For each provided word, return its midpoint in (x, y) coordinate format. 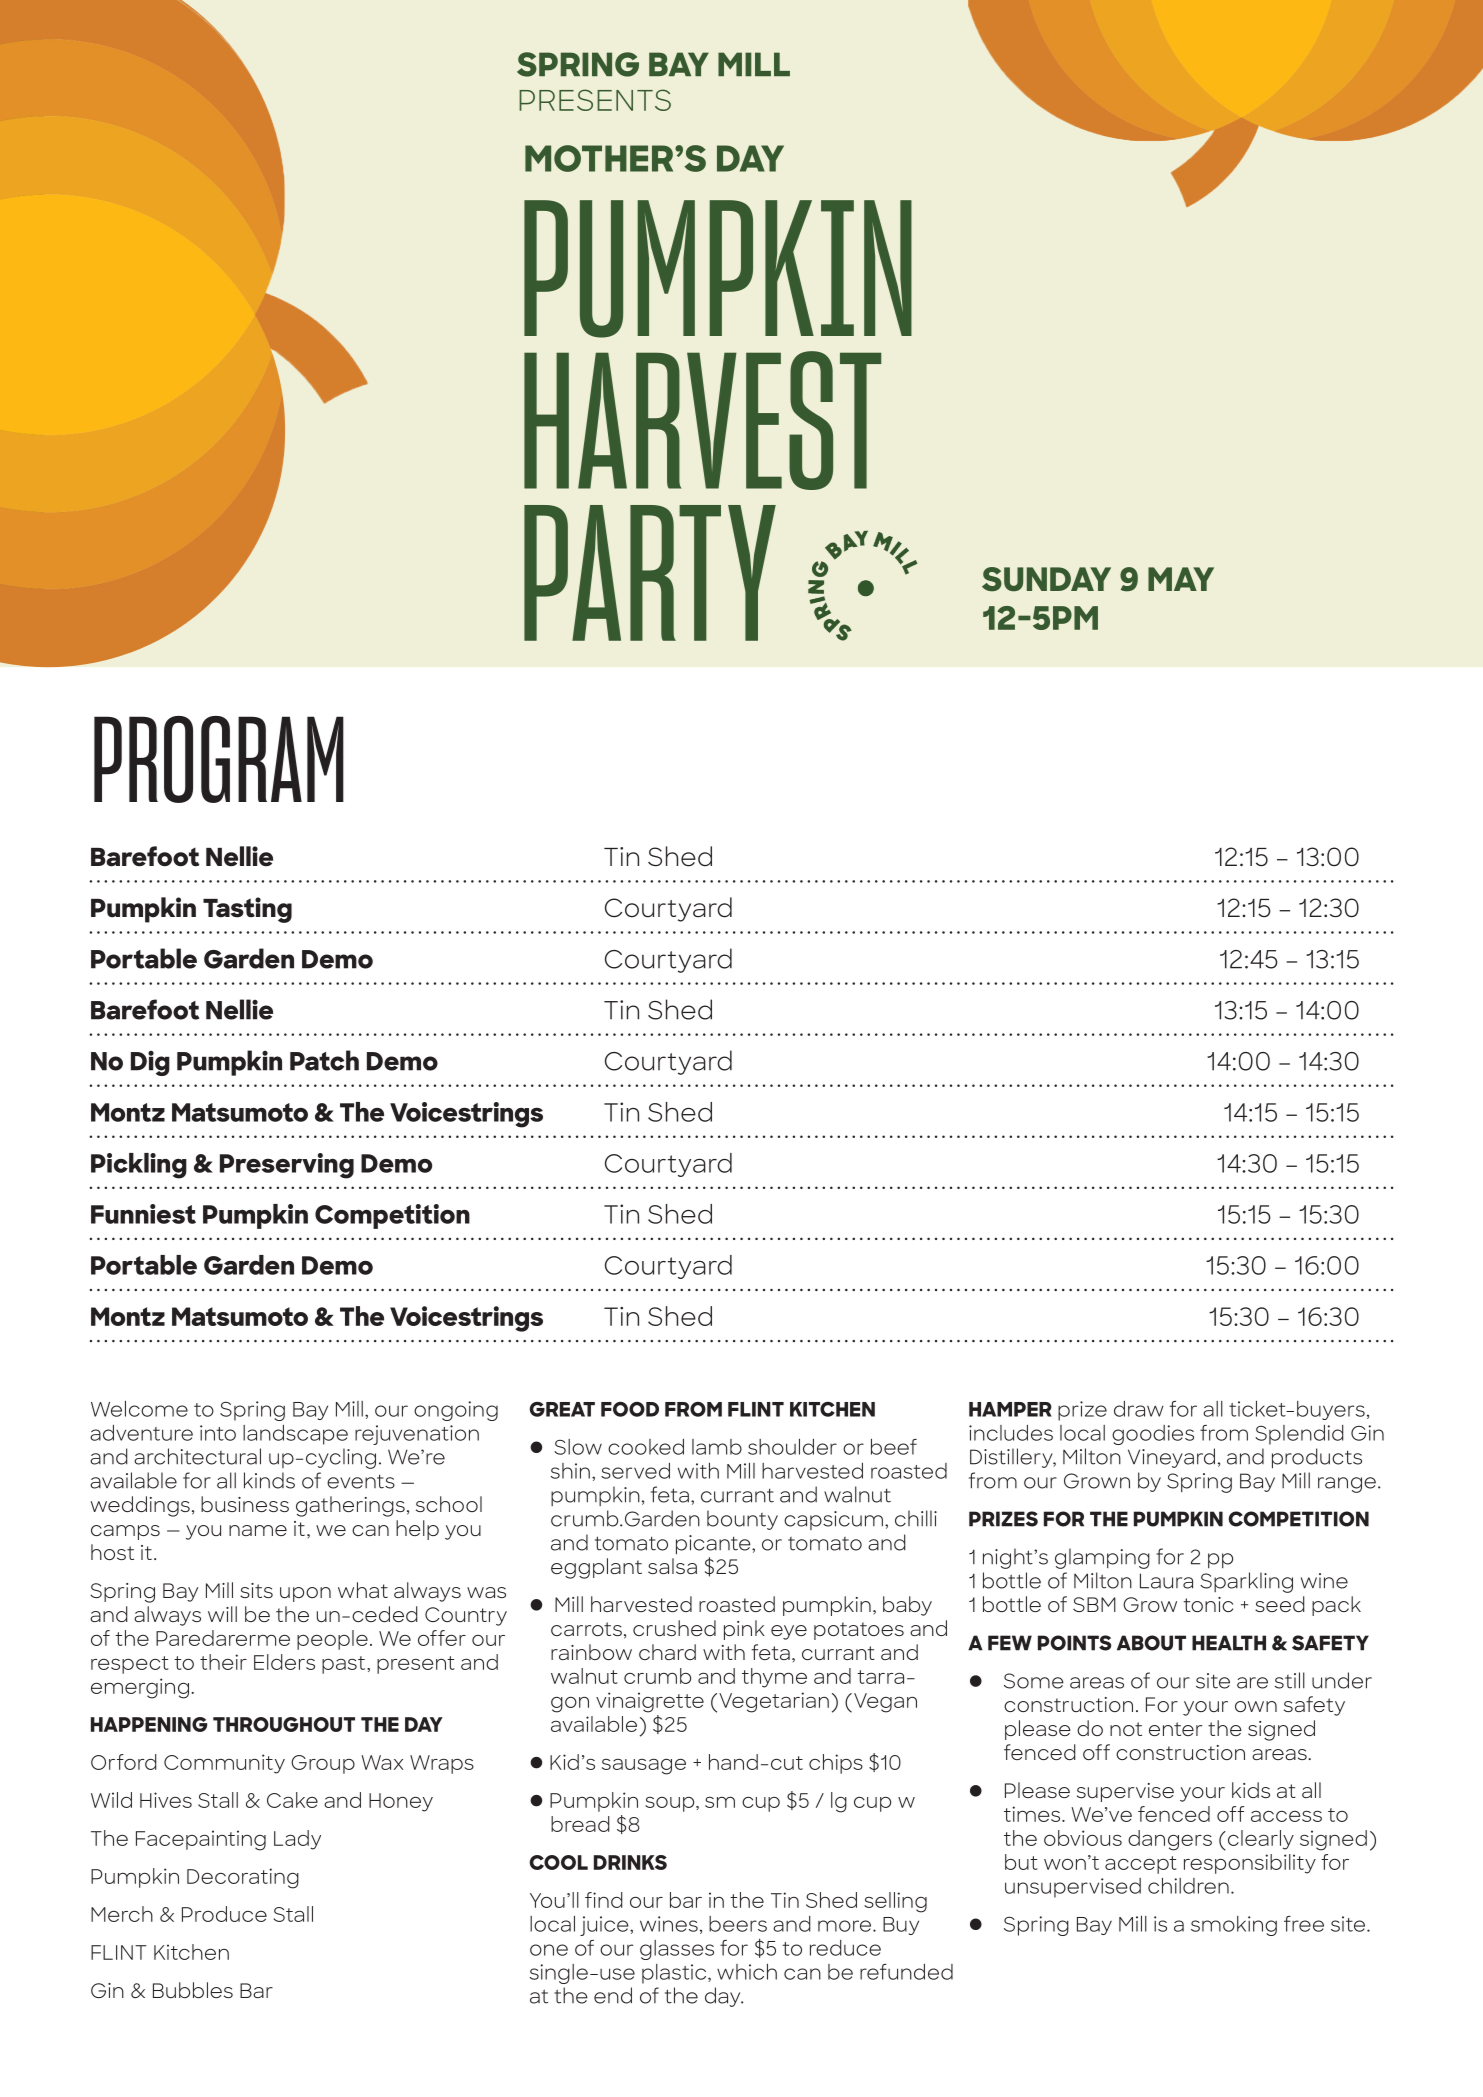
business (245, 1504)
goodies (1153, 1435)
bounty (742, 1520)
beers (738, 1924)
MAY (1181, 579)
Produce (224, 1914)
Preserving (287, 1166)
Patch (324, 1060)
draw (1139, 1409)
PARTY (650, 573)
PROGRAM (219, 759)
